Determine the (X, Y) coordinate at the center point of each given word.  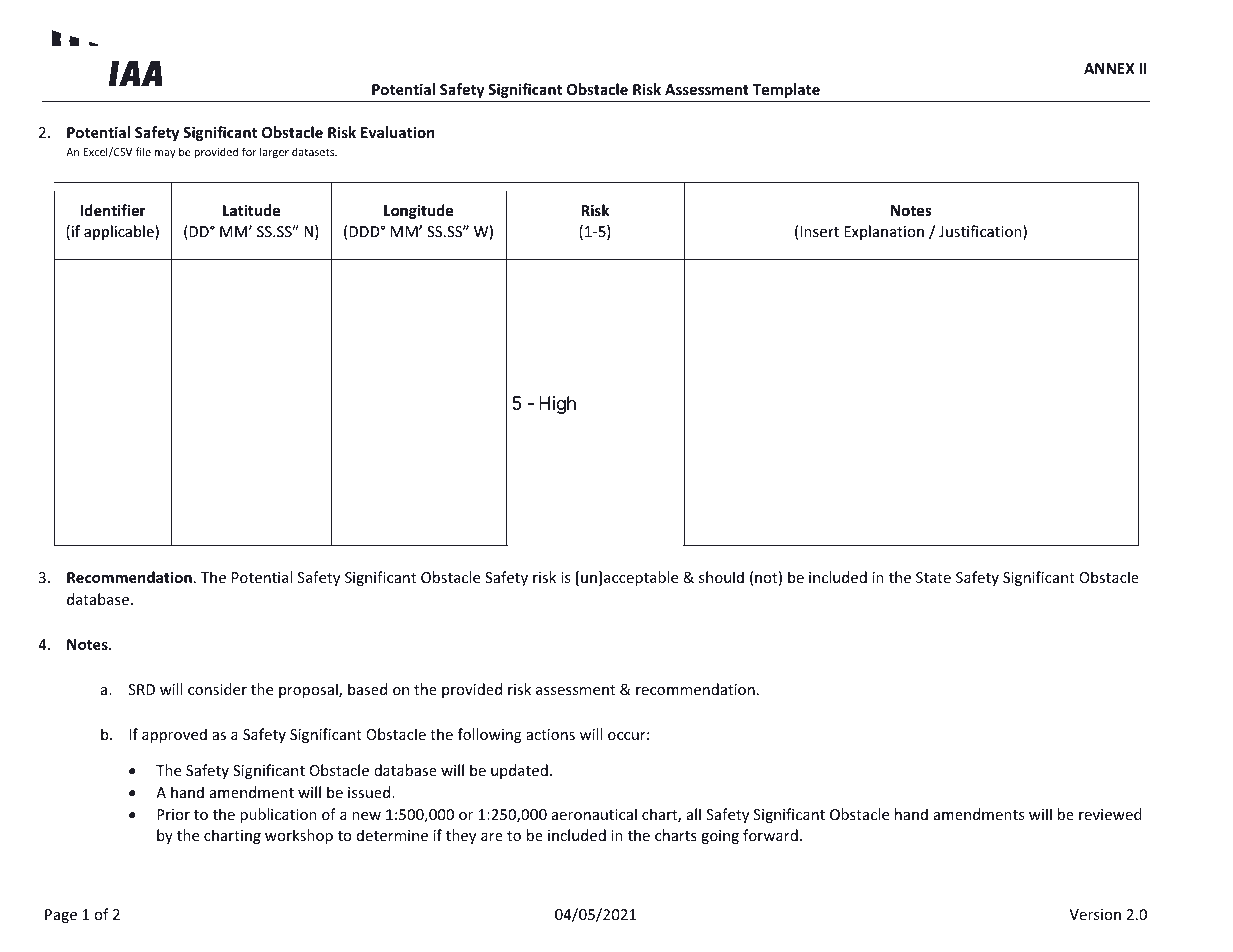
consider (217, 689)
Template (786, 90)
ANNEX (1109, 68)
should (721, 577)
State (933, 577)
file (143, 151)
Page (61, 916)
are (492, 837)
